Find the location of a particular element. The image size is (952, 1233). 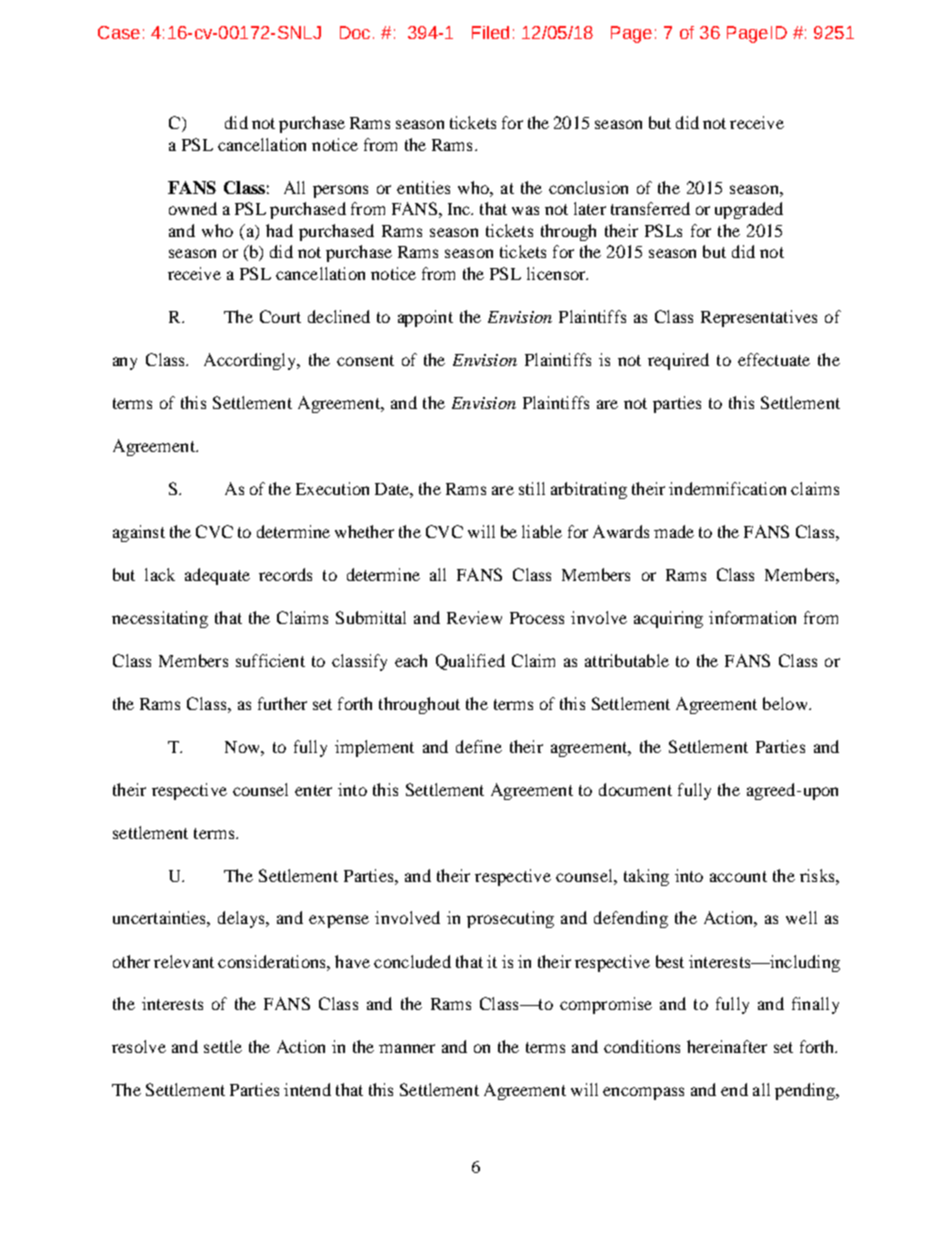

upgraded is located at coordinates (749, 210).
